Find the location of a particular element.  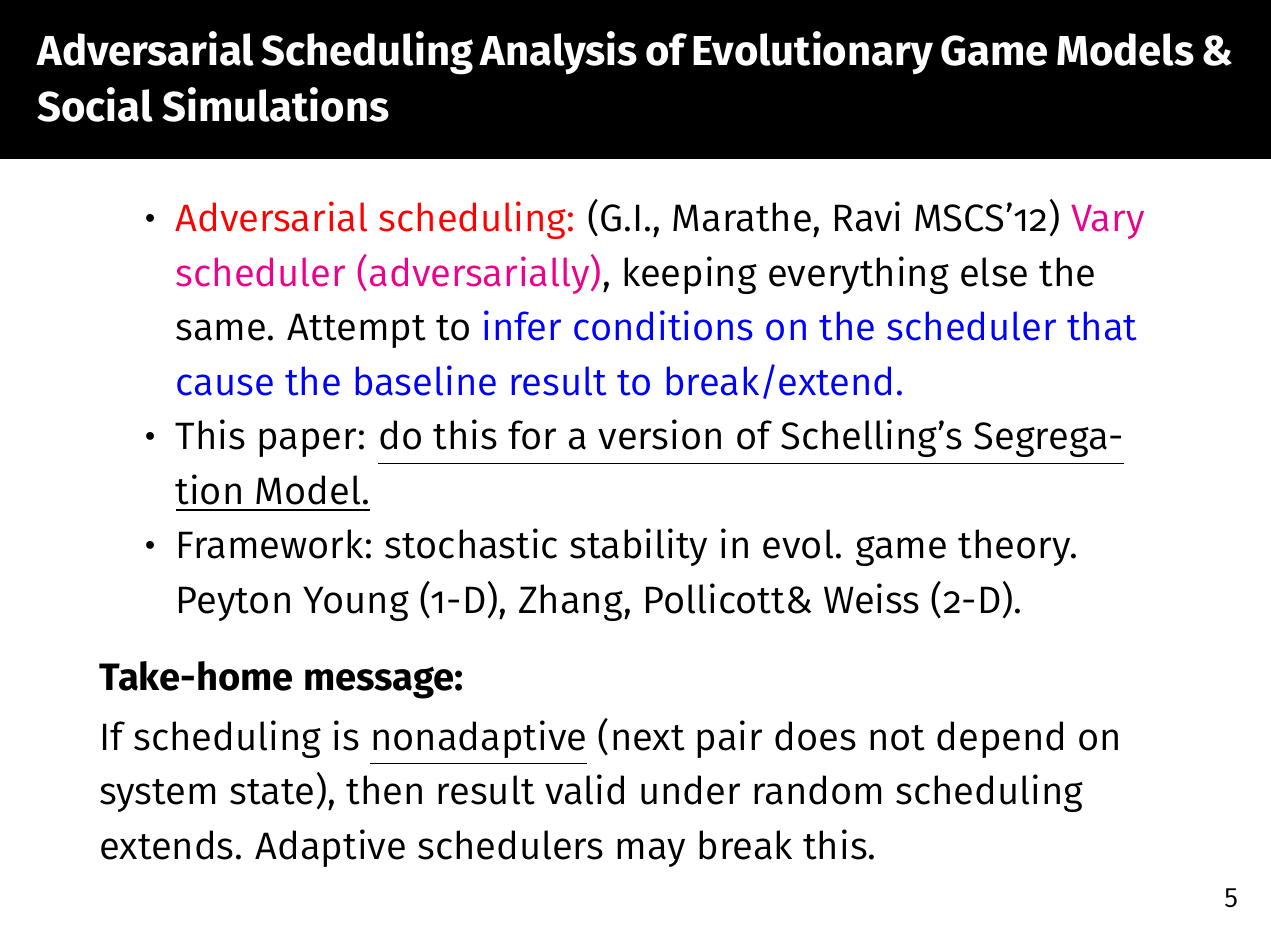

Analysis is located at coordinates (558, 52).
